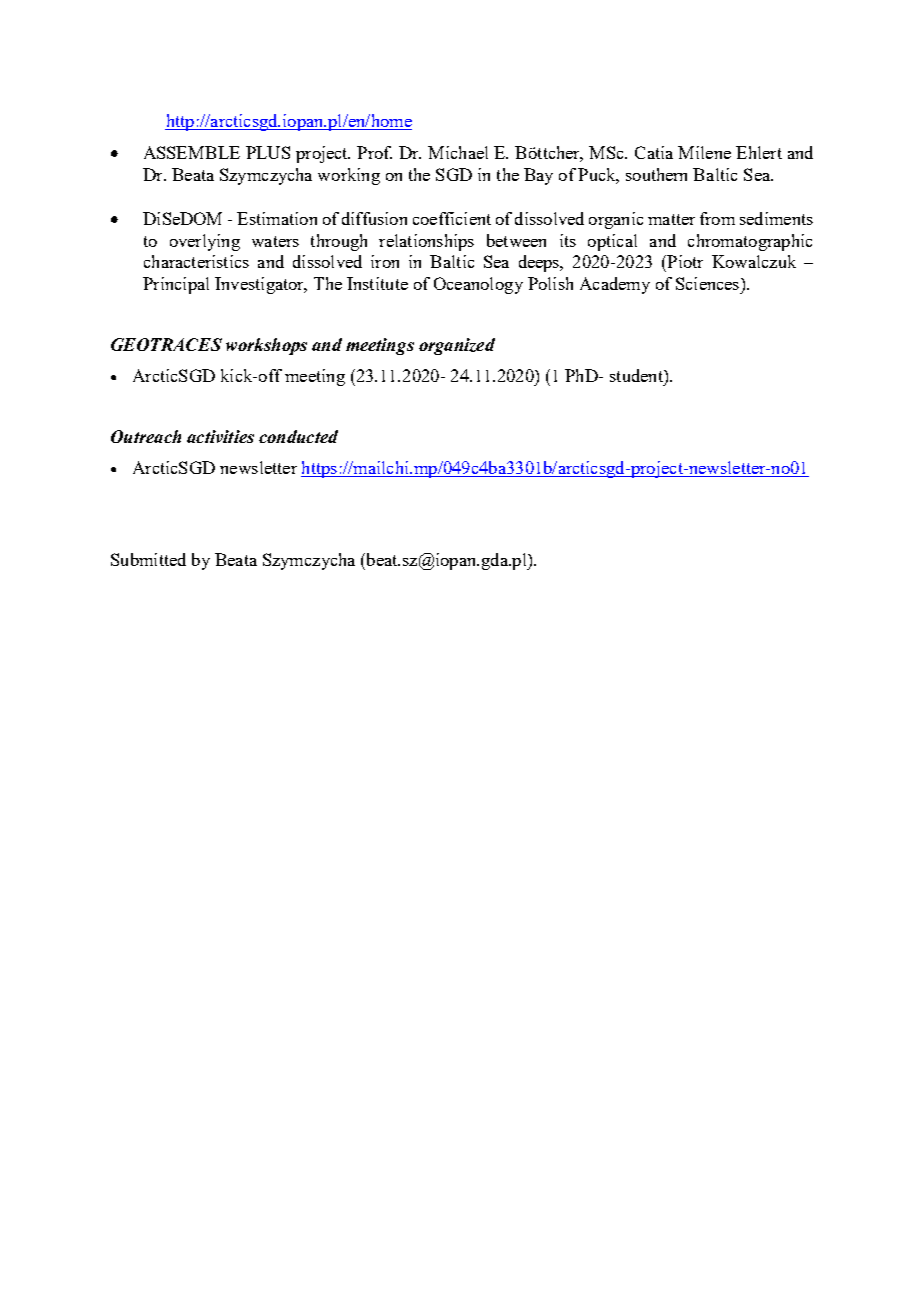 The image size is (924, 1308). What do you see at coordinates (377, 283) in the screenshot?
I see `Institute` at bounding box center [377, 283].
